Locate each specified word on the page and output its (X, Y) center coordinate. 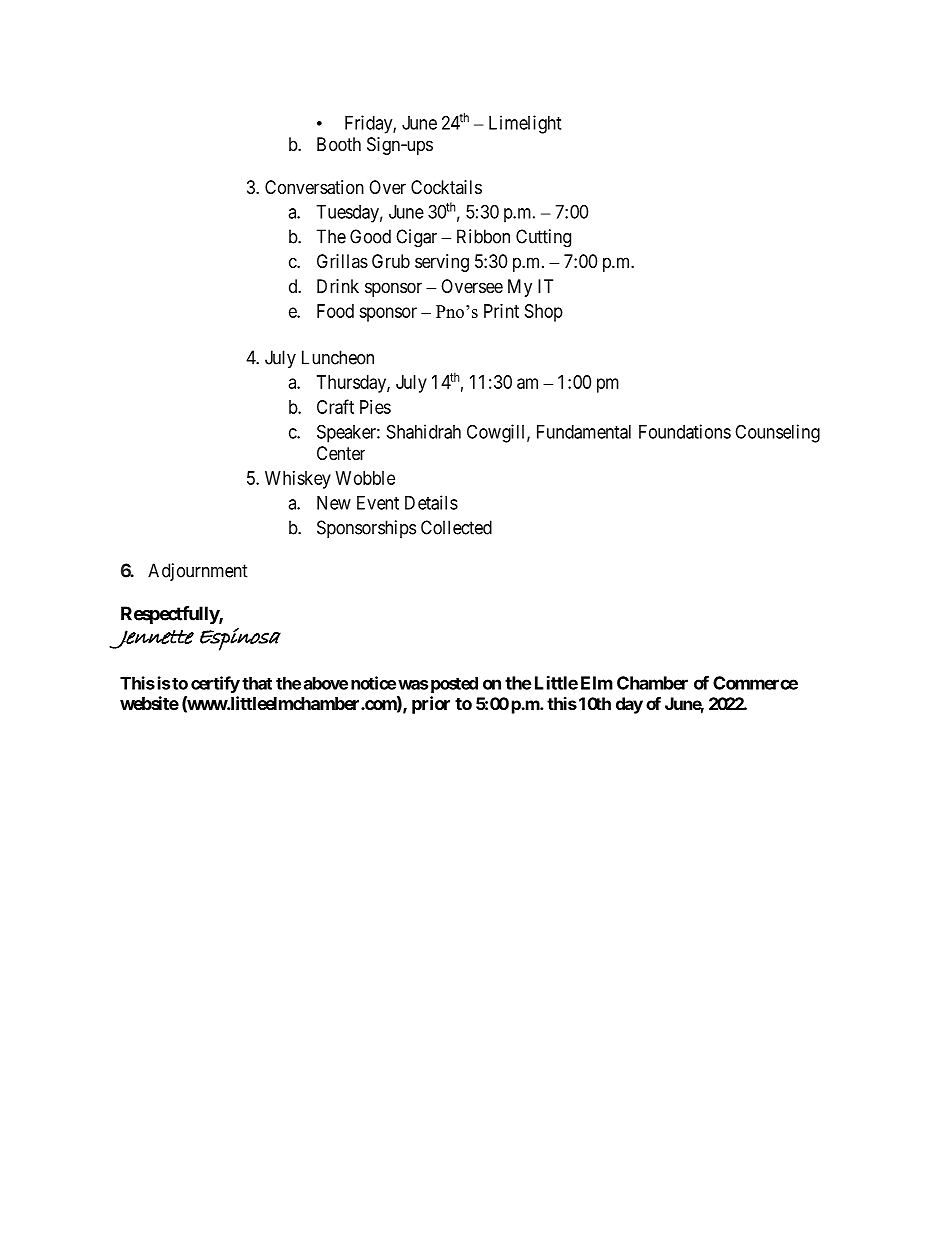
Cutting (543, 238)
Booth (339, 144)
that (257, 683)
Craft (335, 406)
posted (454, 685)
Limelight (525, 124)
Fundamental (584, 432)
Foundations (685, 431)
